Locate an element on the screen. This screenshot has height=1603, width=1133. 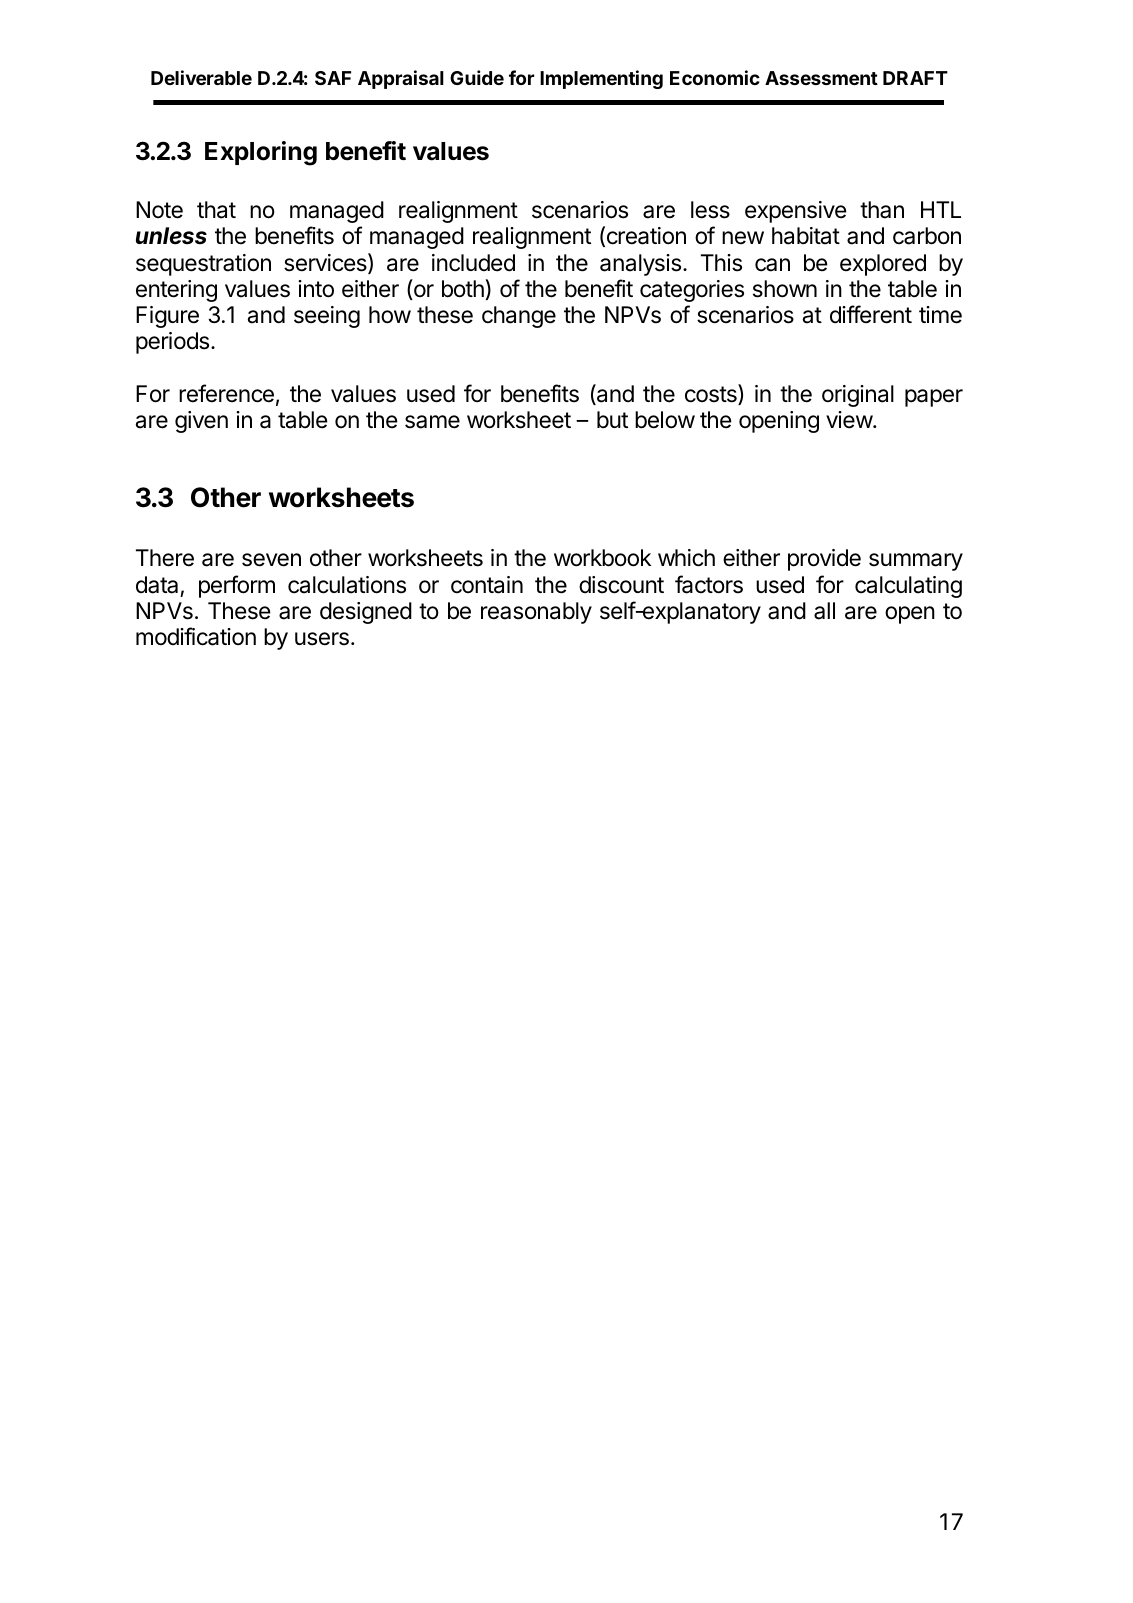
change is located at coordinates (519, 317).
